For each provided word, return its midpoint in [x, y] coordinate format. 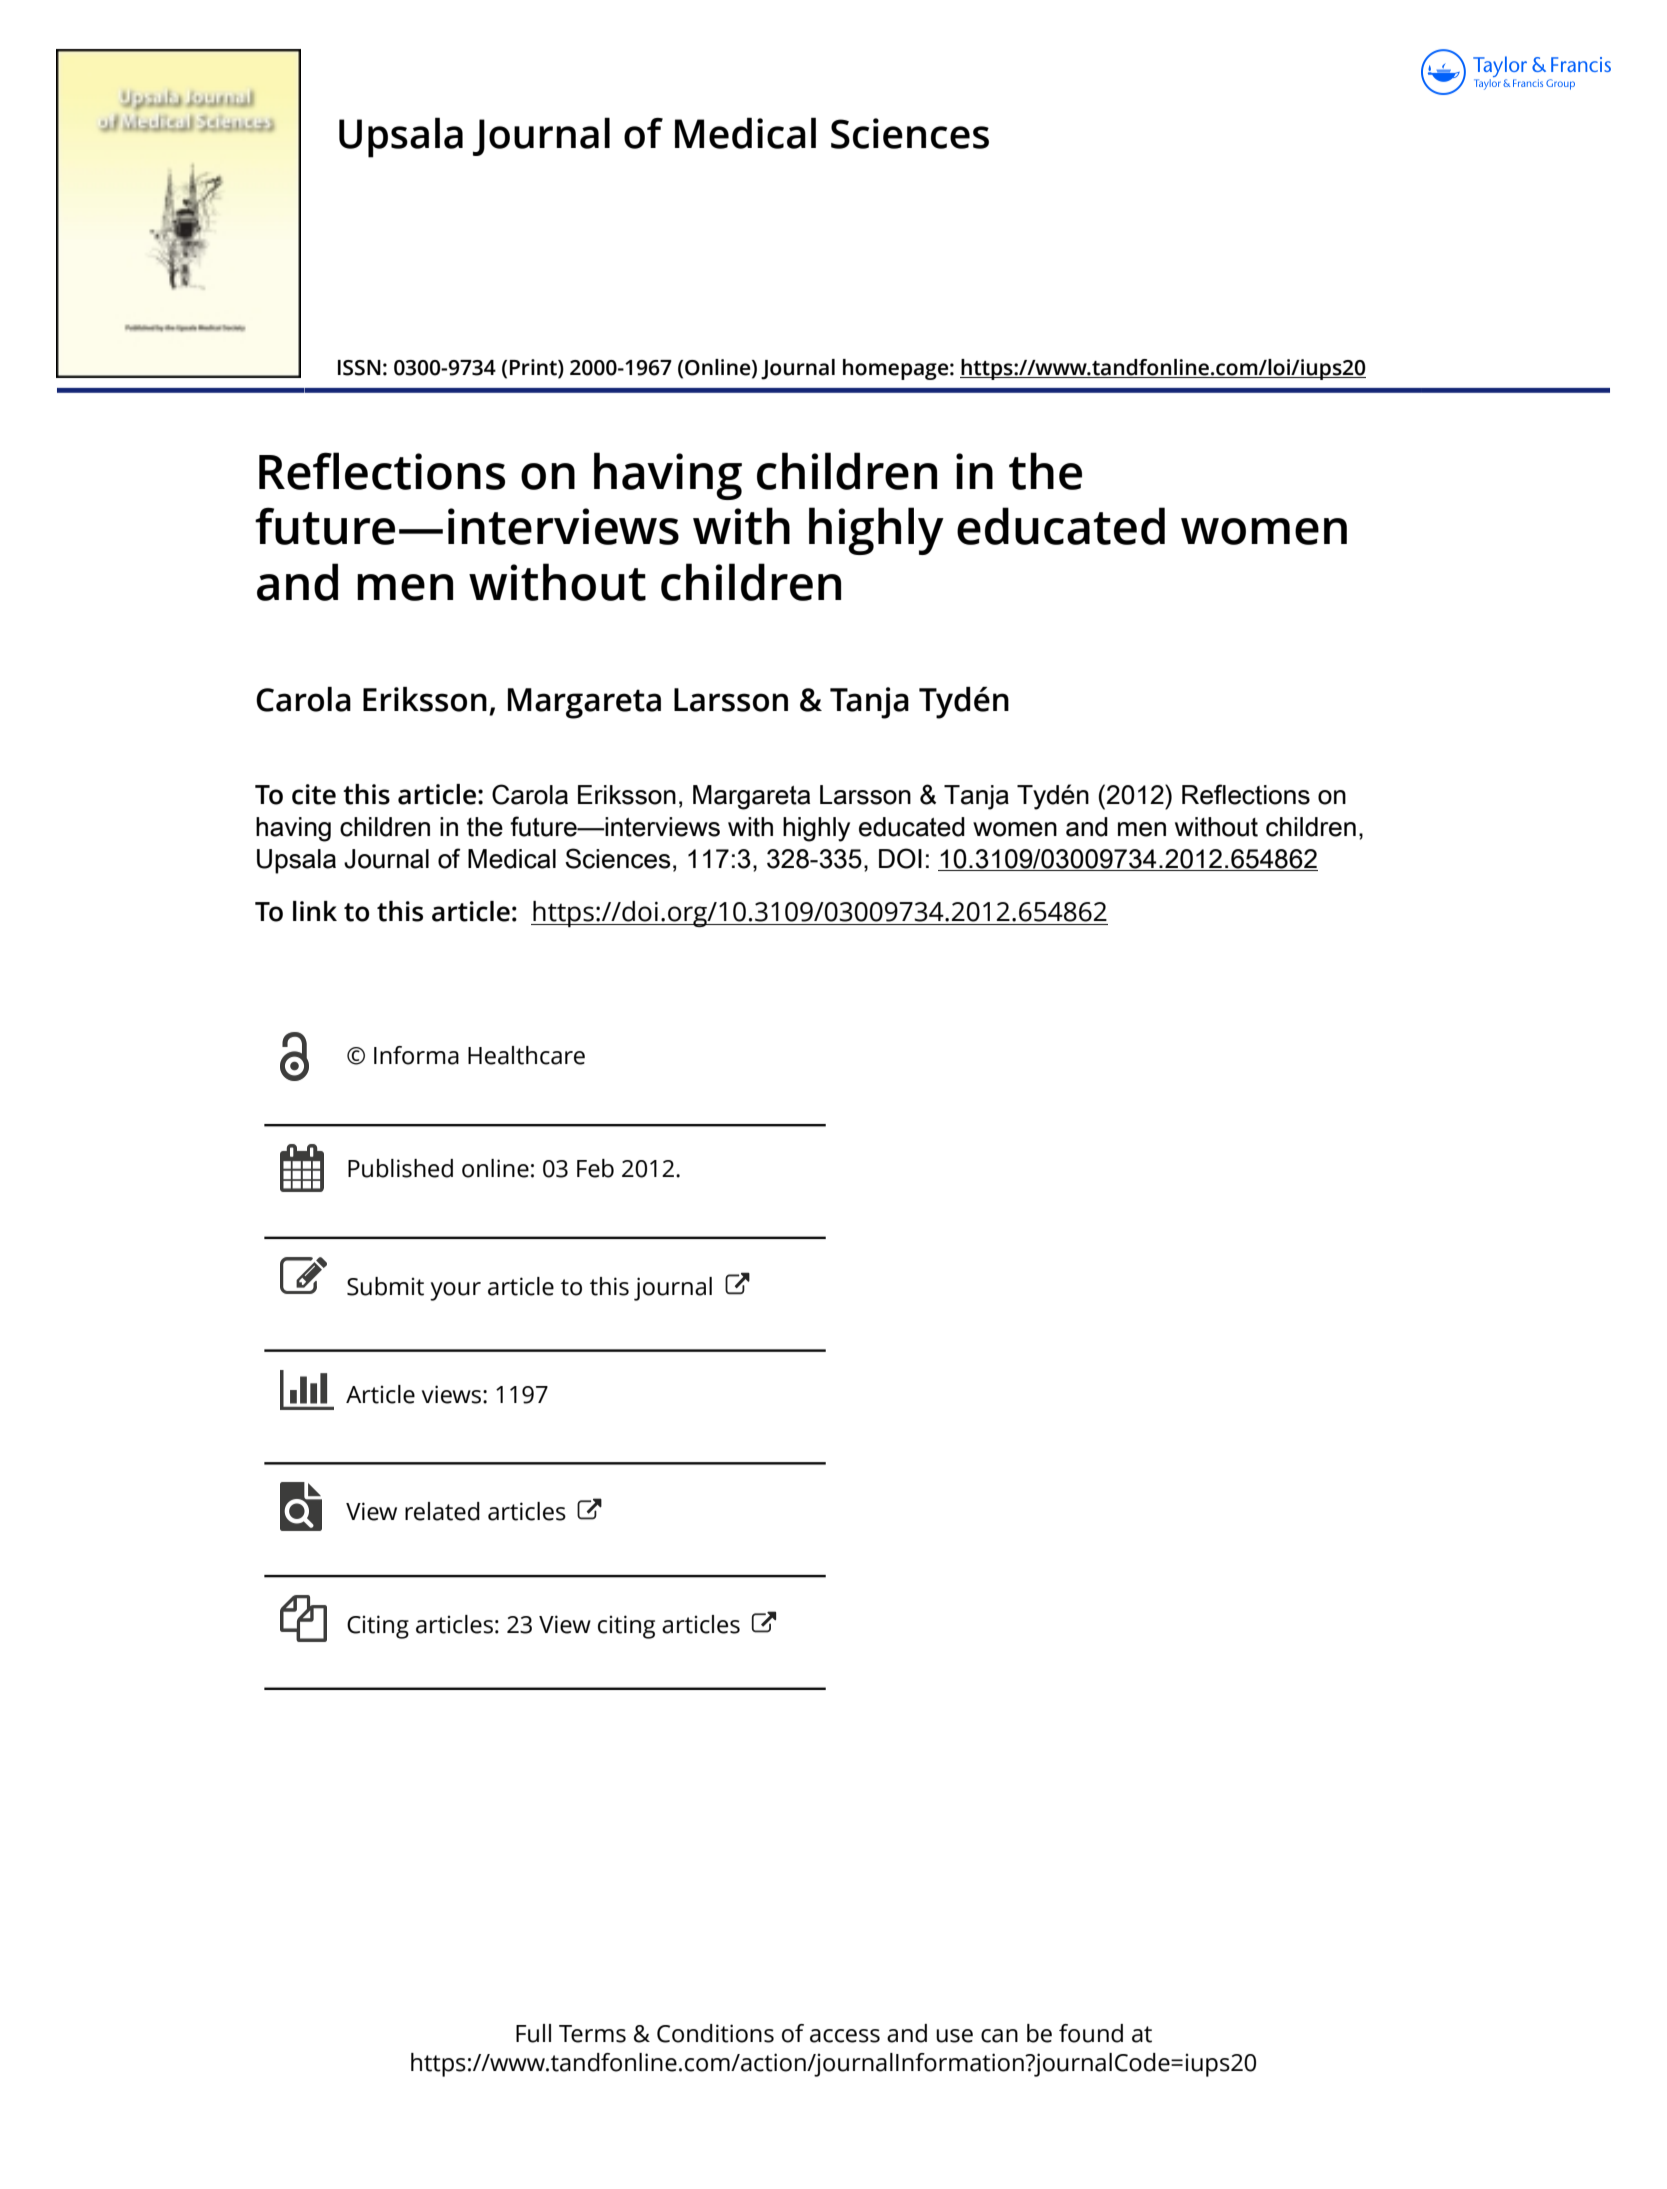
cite [314, 794]
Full [533, 2033]
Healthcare [526, 1055]
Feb [595, 1168]
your [455, 1291]
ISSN [359, 368]
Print [534, 368]
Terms [592, 2034]
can [999, 2036]
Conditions [715, 2033]
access [845, 2036]
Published [400, 1168]
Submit [385, 1286]
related [442, 1511]
